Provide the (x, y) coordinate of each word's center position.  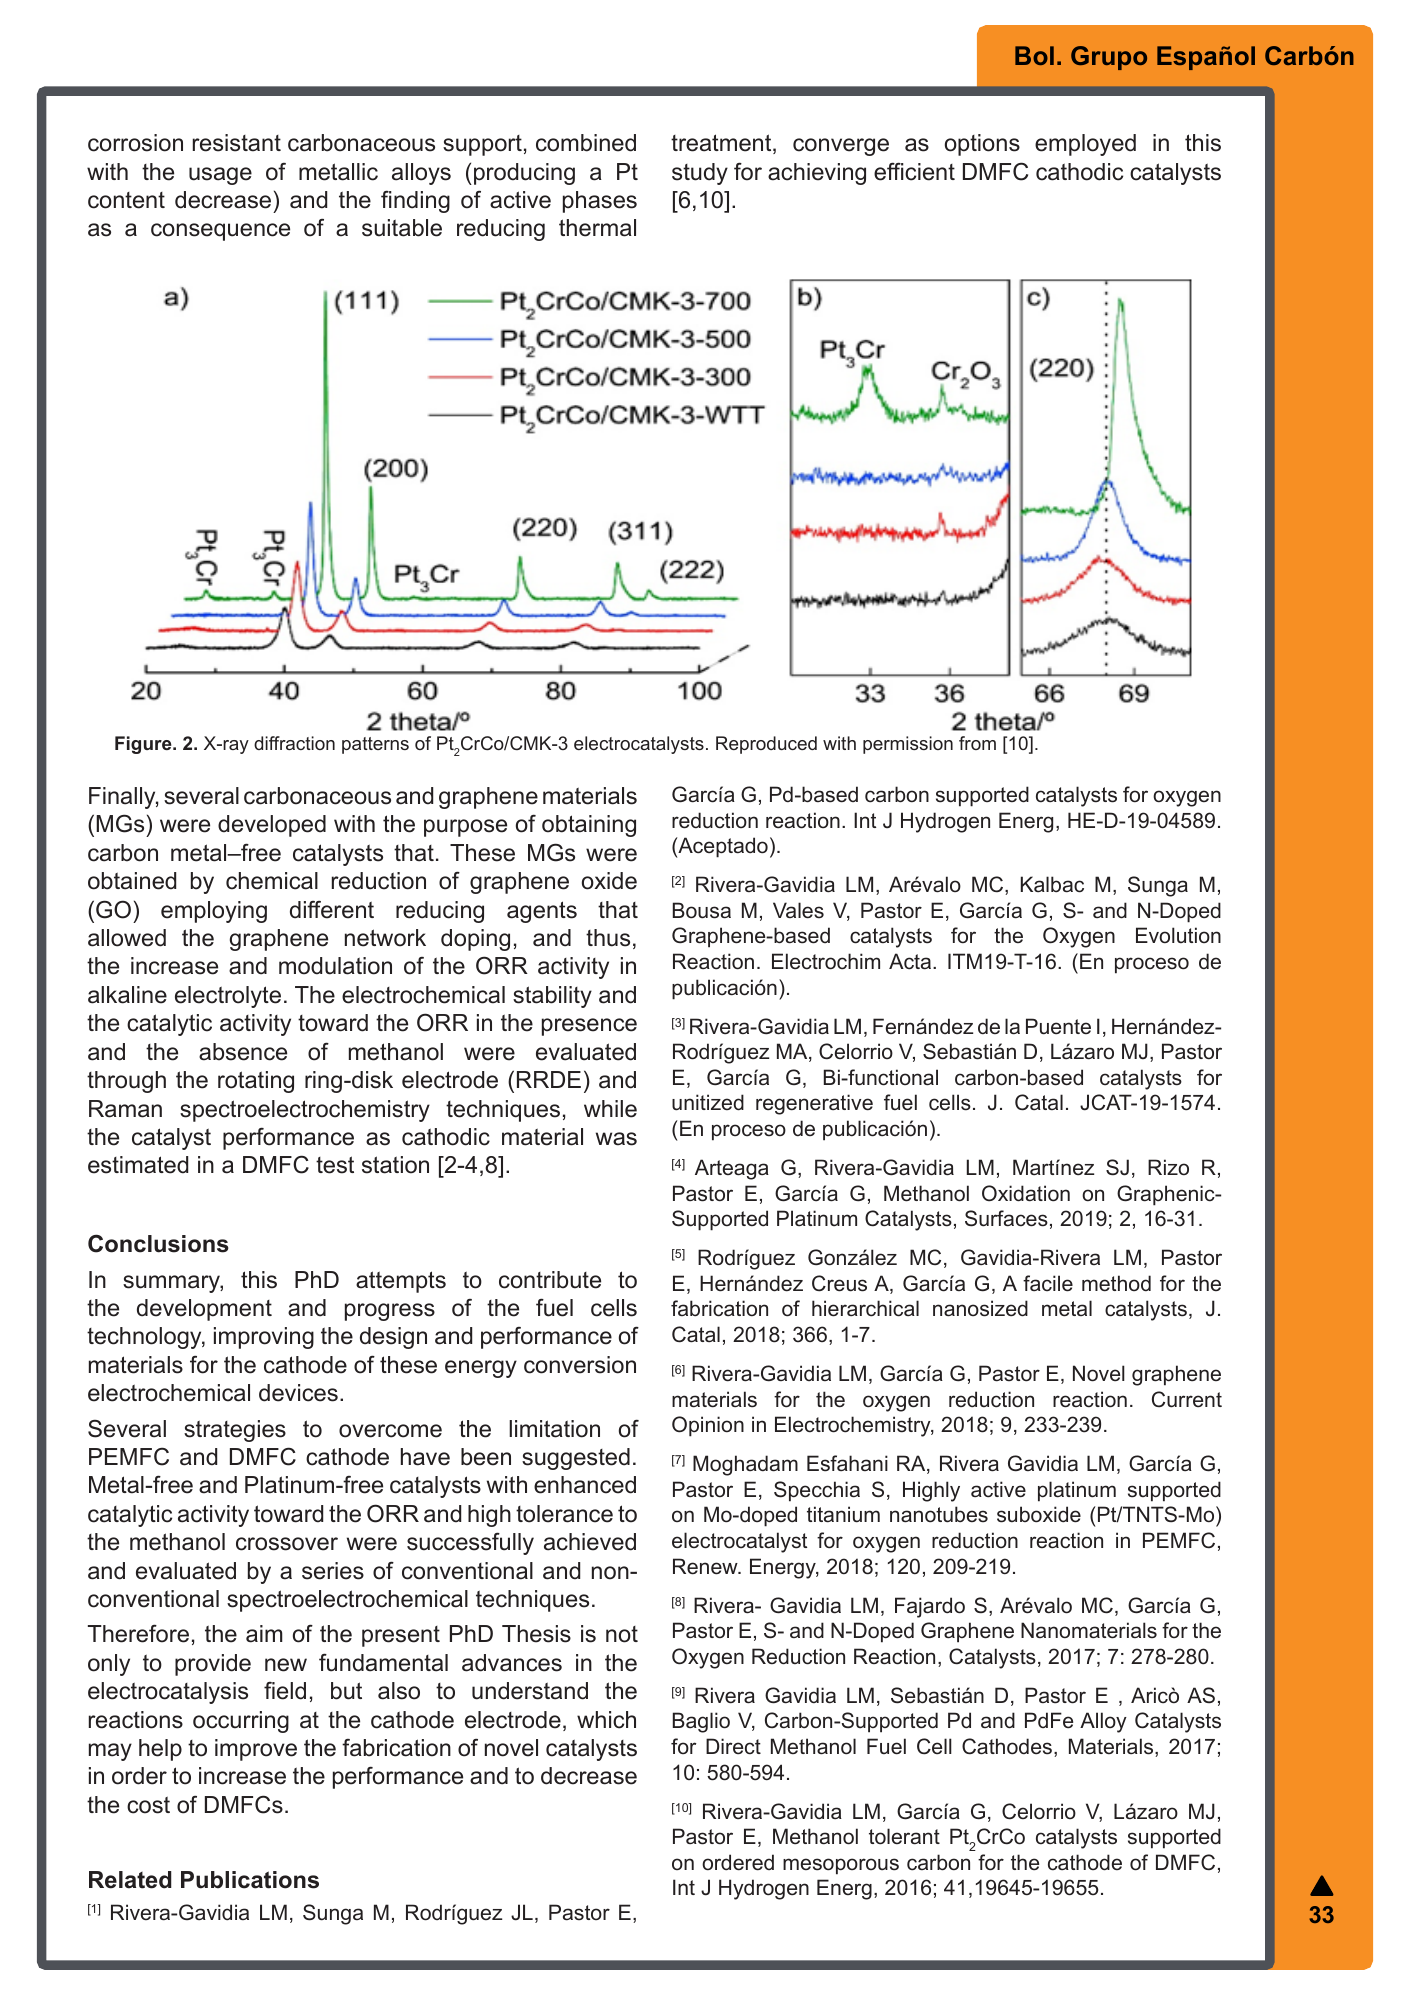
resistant (237, 143)
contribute (550, 1280)
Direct (733, 1746)
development (204, 1310)
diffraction (294, 743)
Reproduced (766, 745)
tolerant (904, 1836)
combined (586, 143)
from (977, 743)
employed (1085, 145)
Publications (250, 1880)
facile (1048, 1283)
